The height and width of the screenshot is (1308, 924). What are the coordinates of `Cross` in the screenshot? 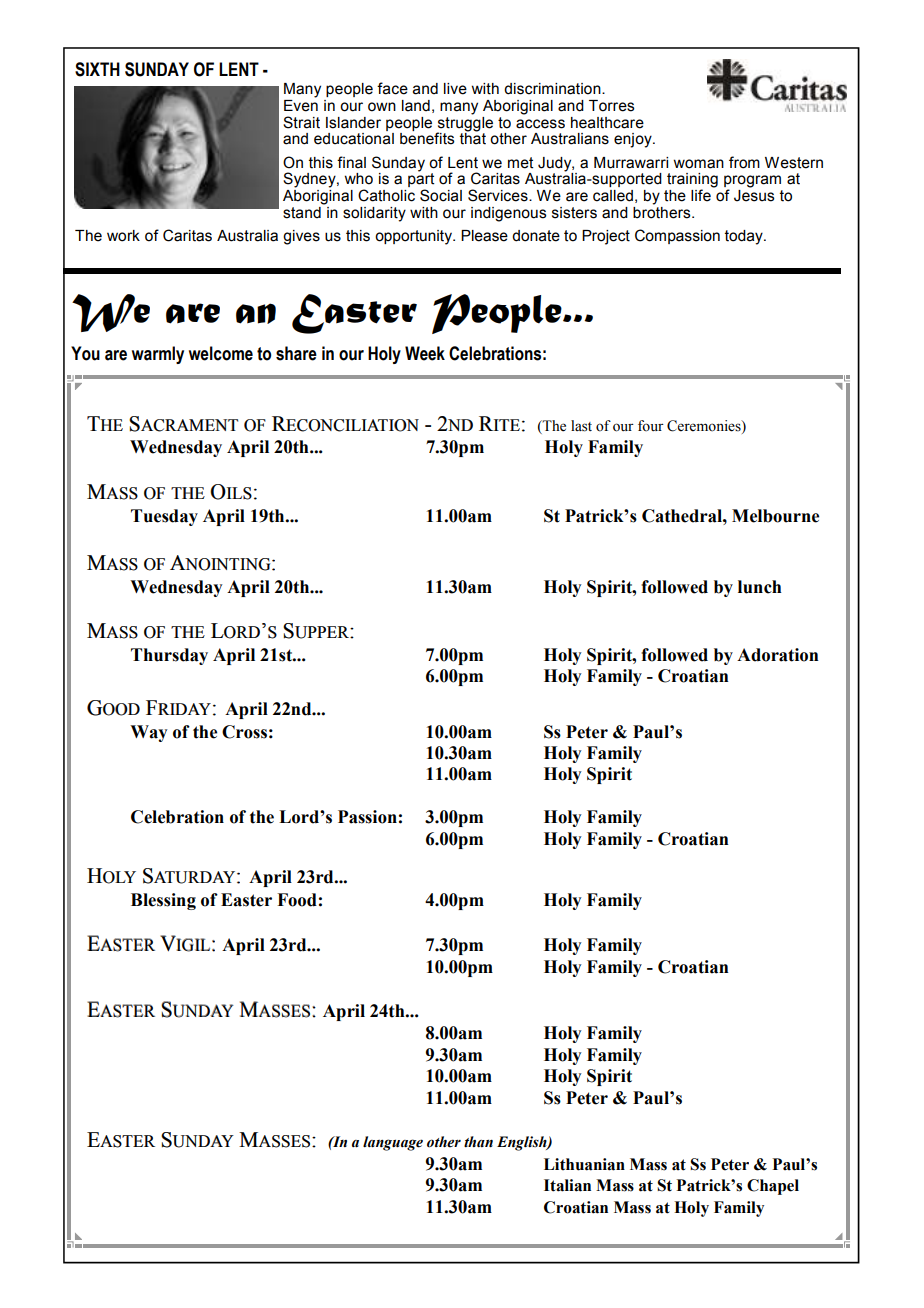 It's located at (244, 732).
